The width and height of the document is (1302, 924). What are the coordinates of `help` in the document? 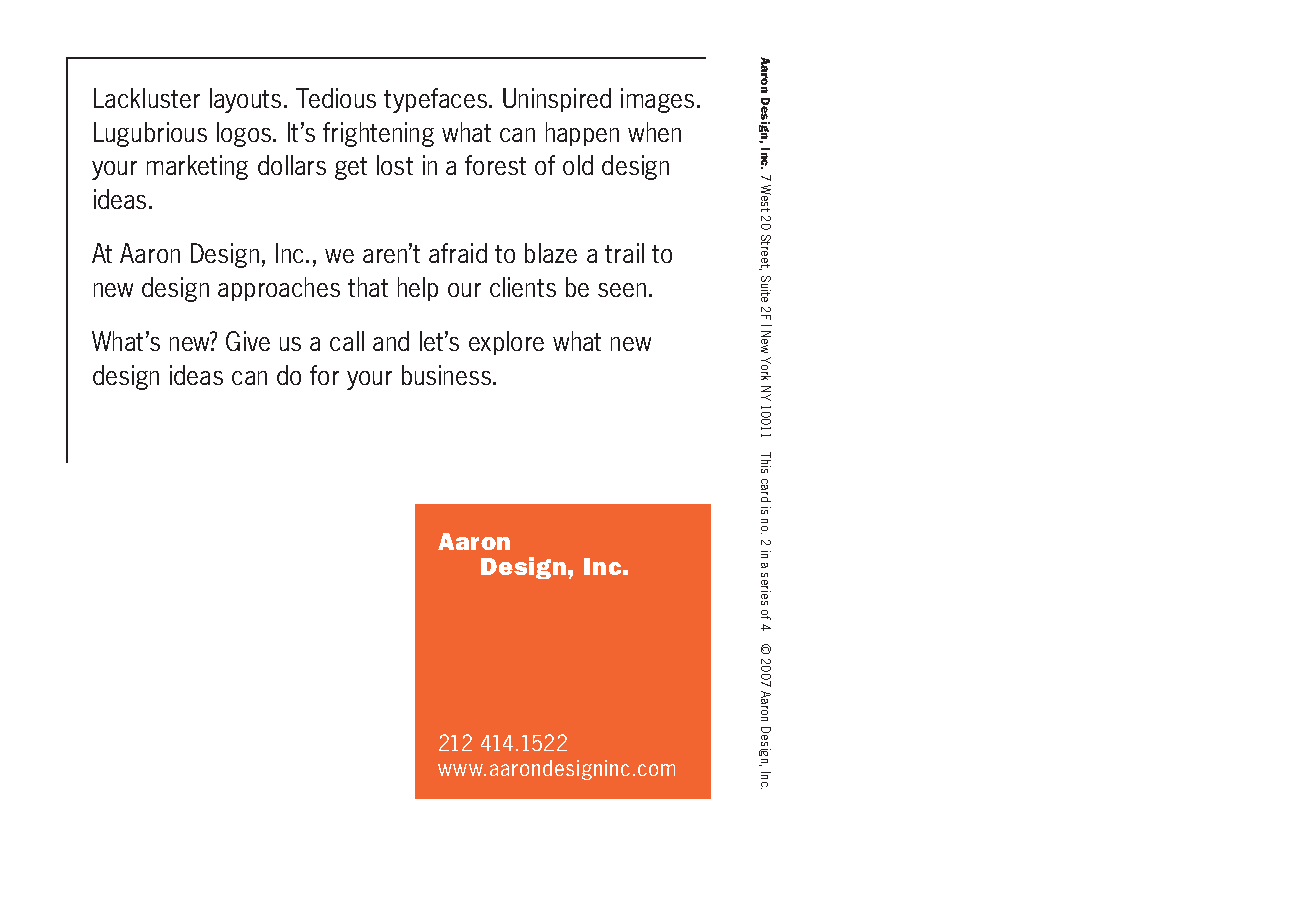 It's located at (418, 289).
